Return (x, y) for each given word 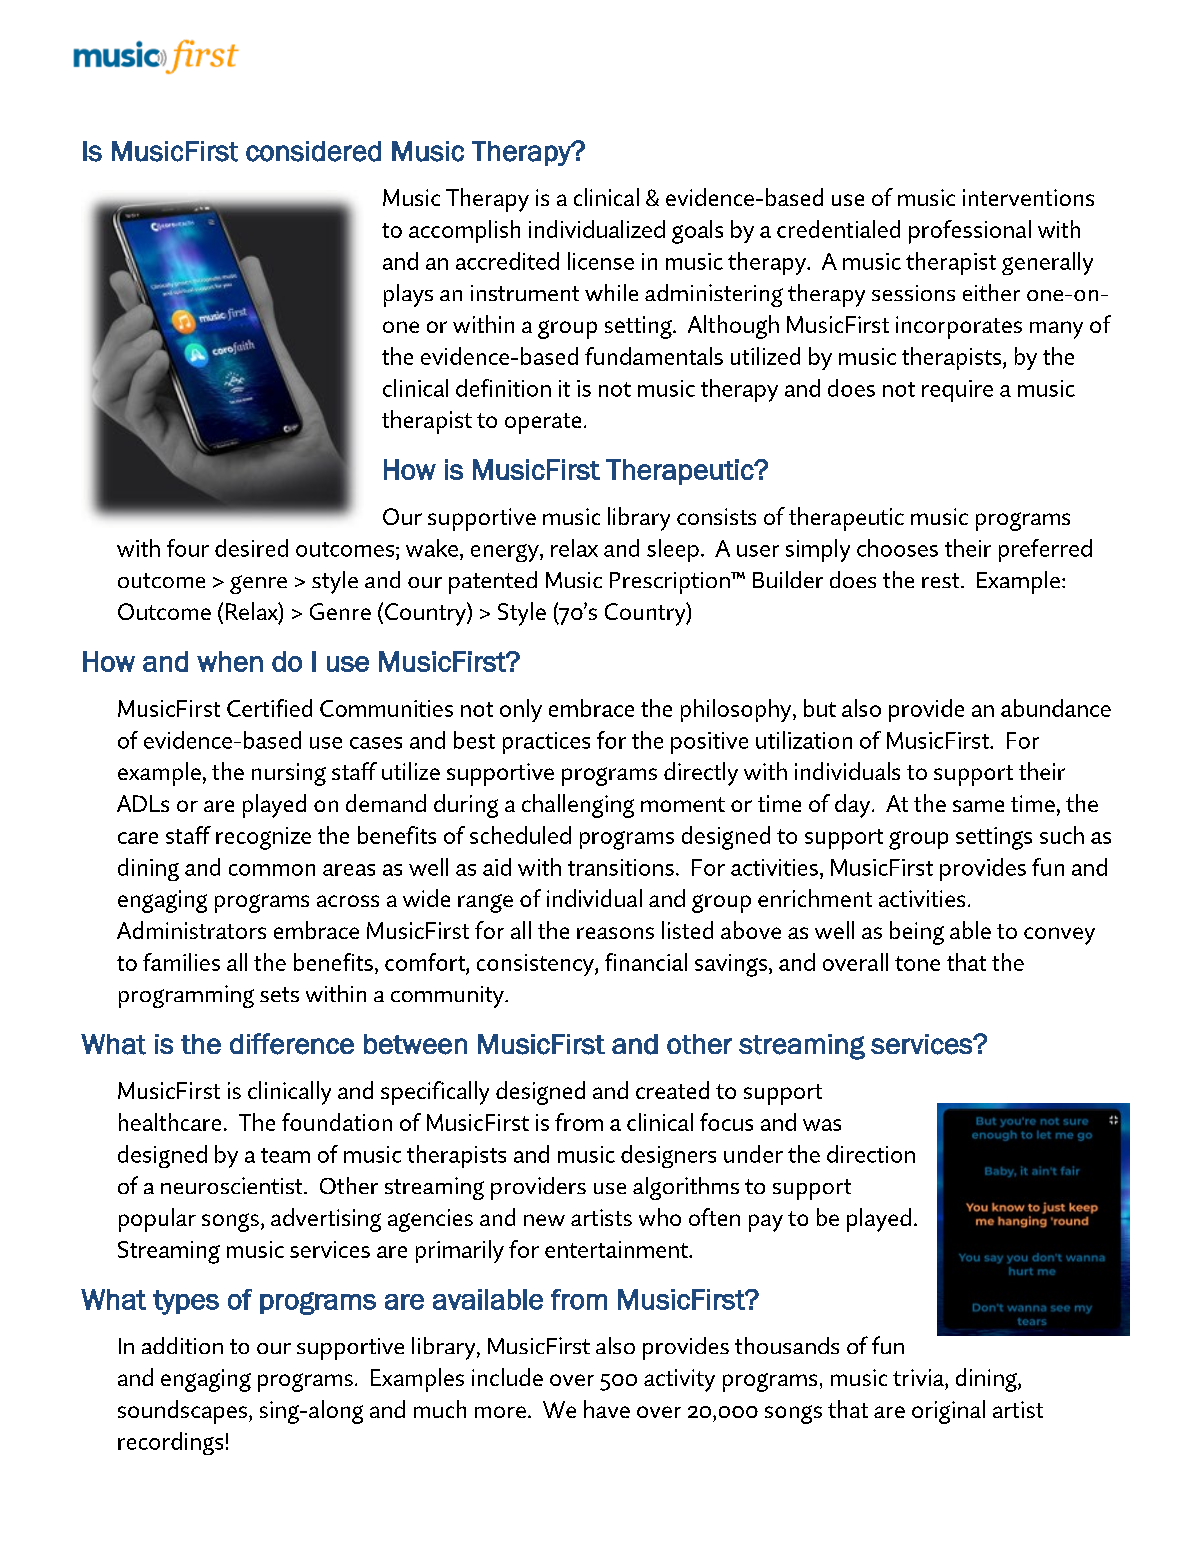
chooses (897, 548)
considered (313, 151)
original (948, 1412)
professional (970, 232)
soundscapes (182, 1412)
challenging (578, 806)
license (601, 261)
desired (251, 548)
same (978, 806)
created (672, 1090)
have (607, 1409)
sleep (673, 550)
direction (871, 1154)
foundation (337, 1122)
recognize (263, 838)
